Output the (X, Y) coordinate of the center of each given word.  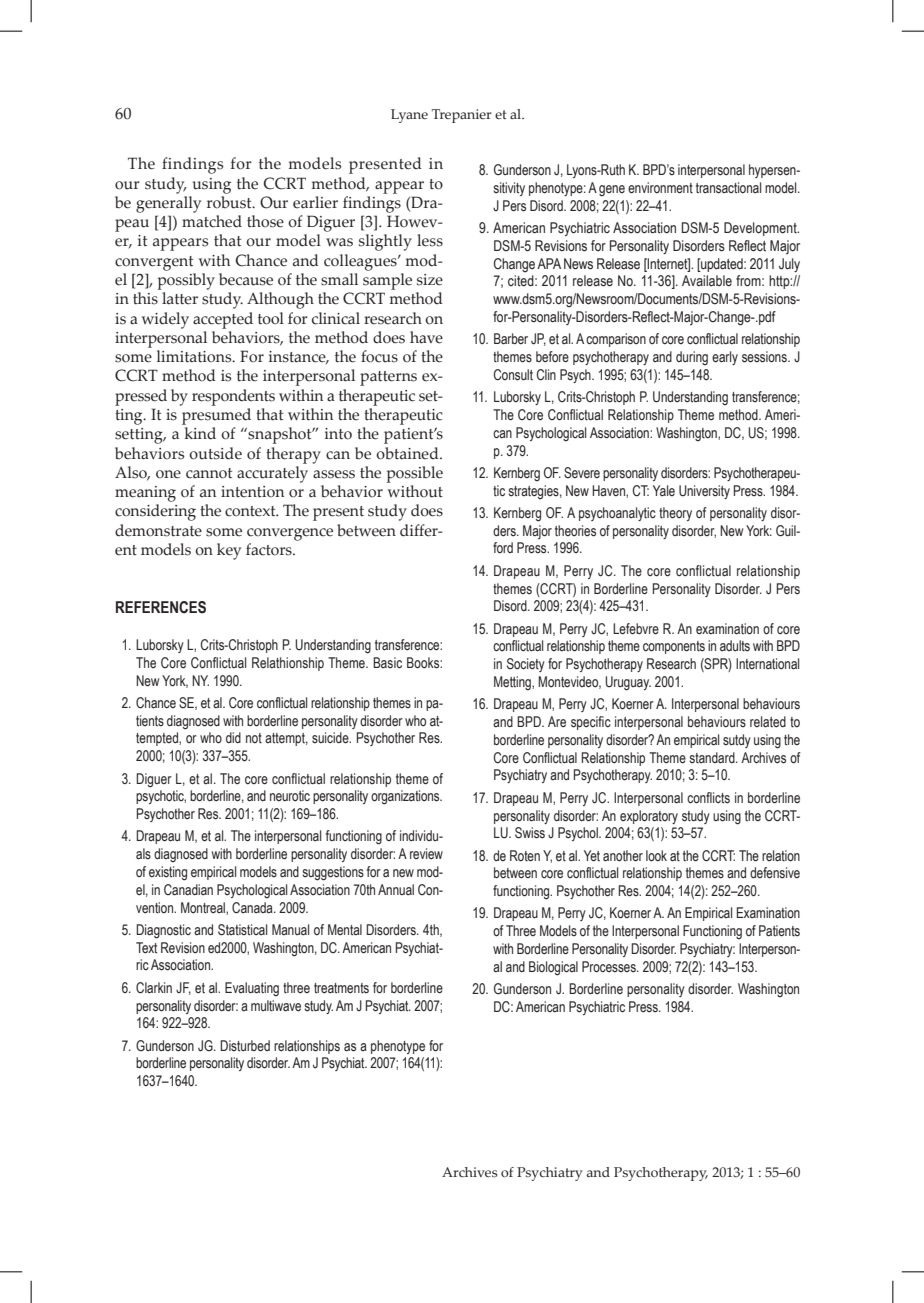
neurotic (290, 795)
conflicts (708, 798)
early (725, 358)
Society (526, 665)
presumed (216, 416)
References (161, 607)
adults (735, 646)
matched (212, 221)
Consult (513, 375)
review (426, 853)
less (430, 240)
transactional (728, 188)
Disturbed (245, 1046)
